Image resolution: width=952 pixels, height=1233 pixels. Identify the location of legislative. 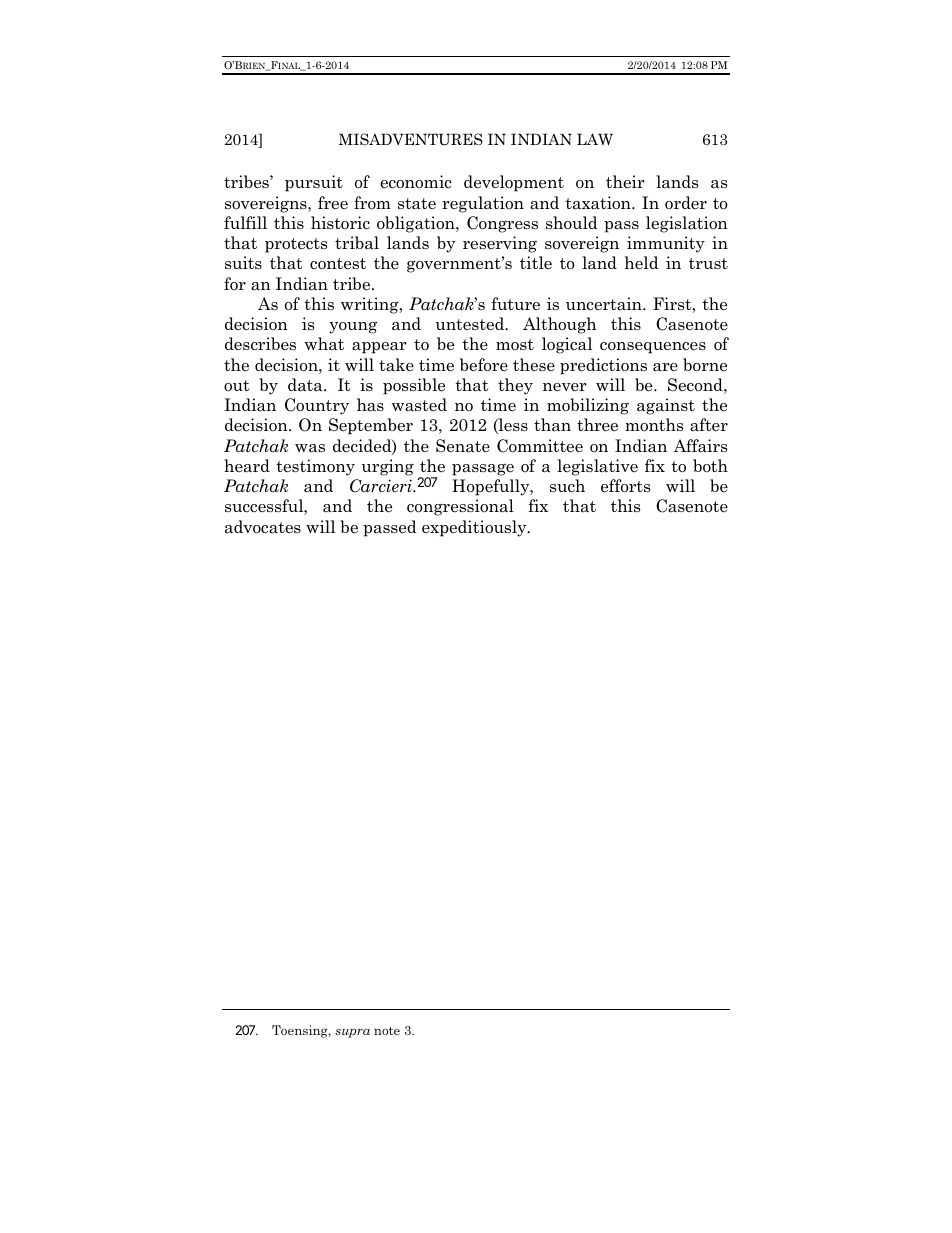
(597, 467).
